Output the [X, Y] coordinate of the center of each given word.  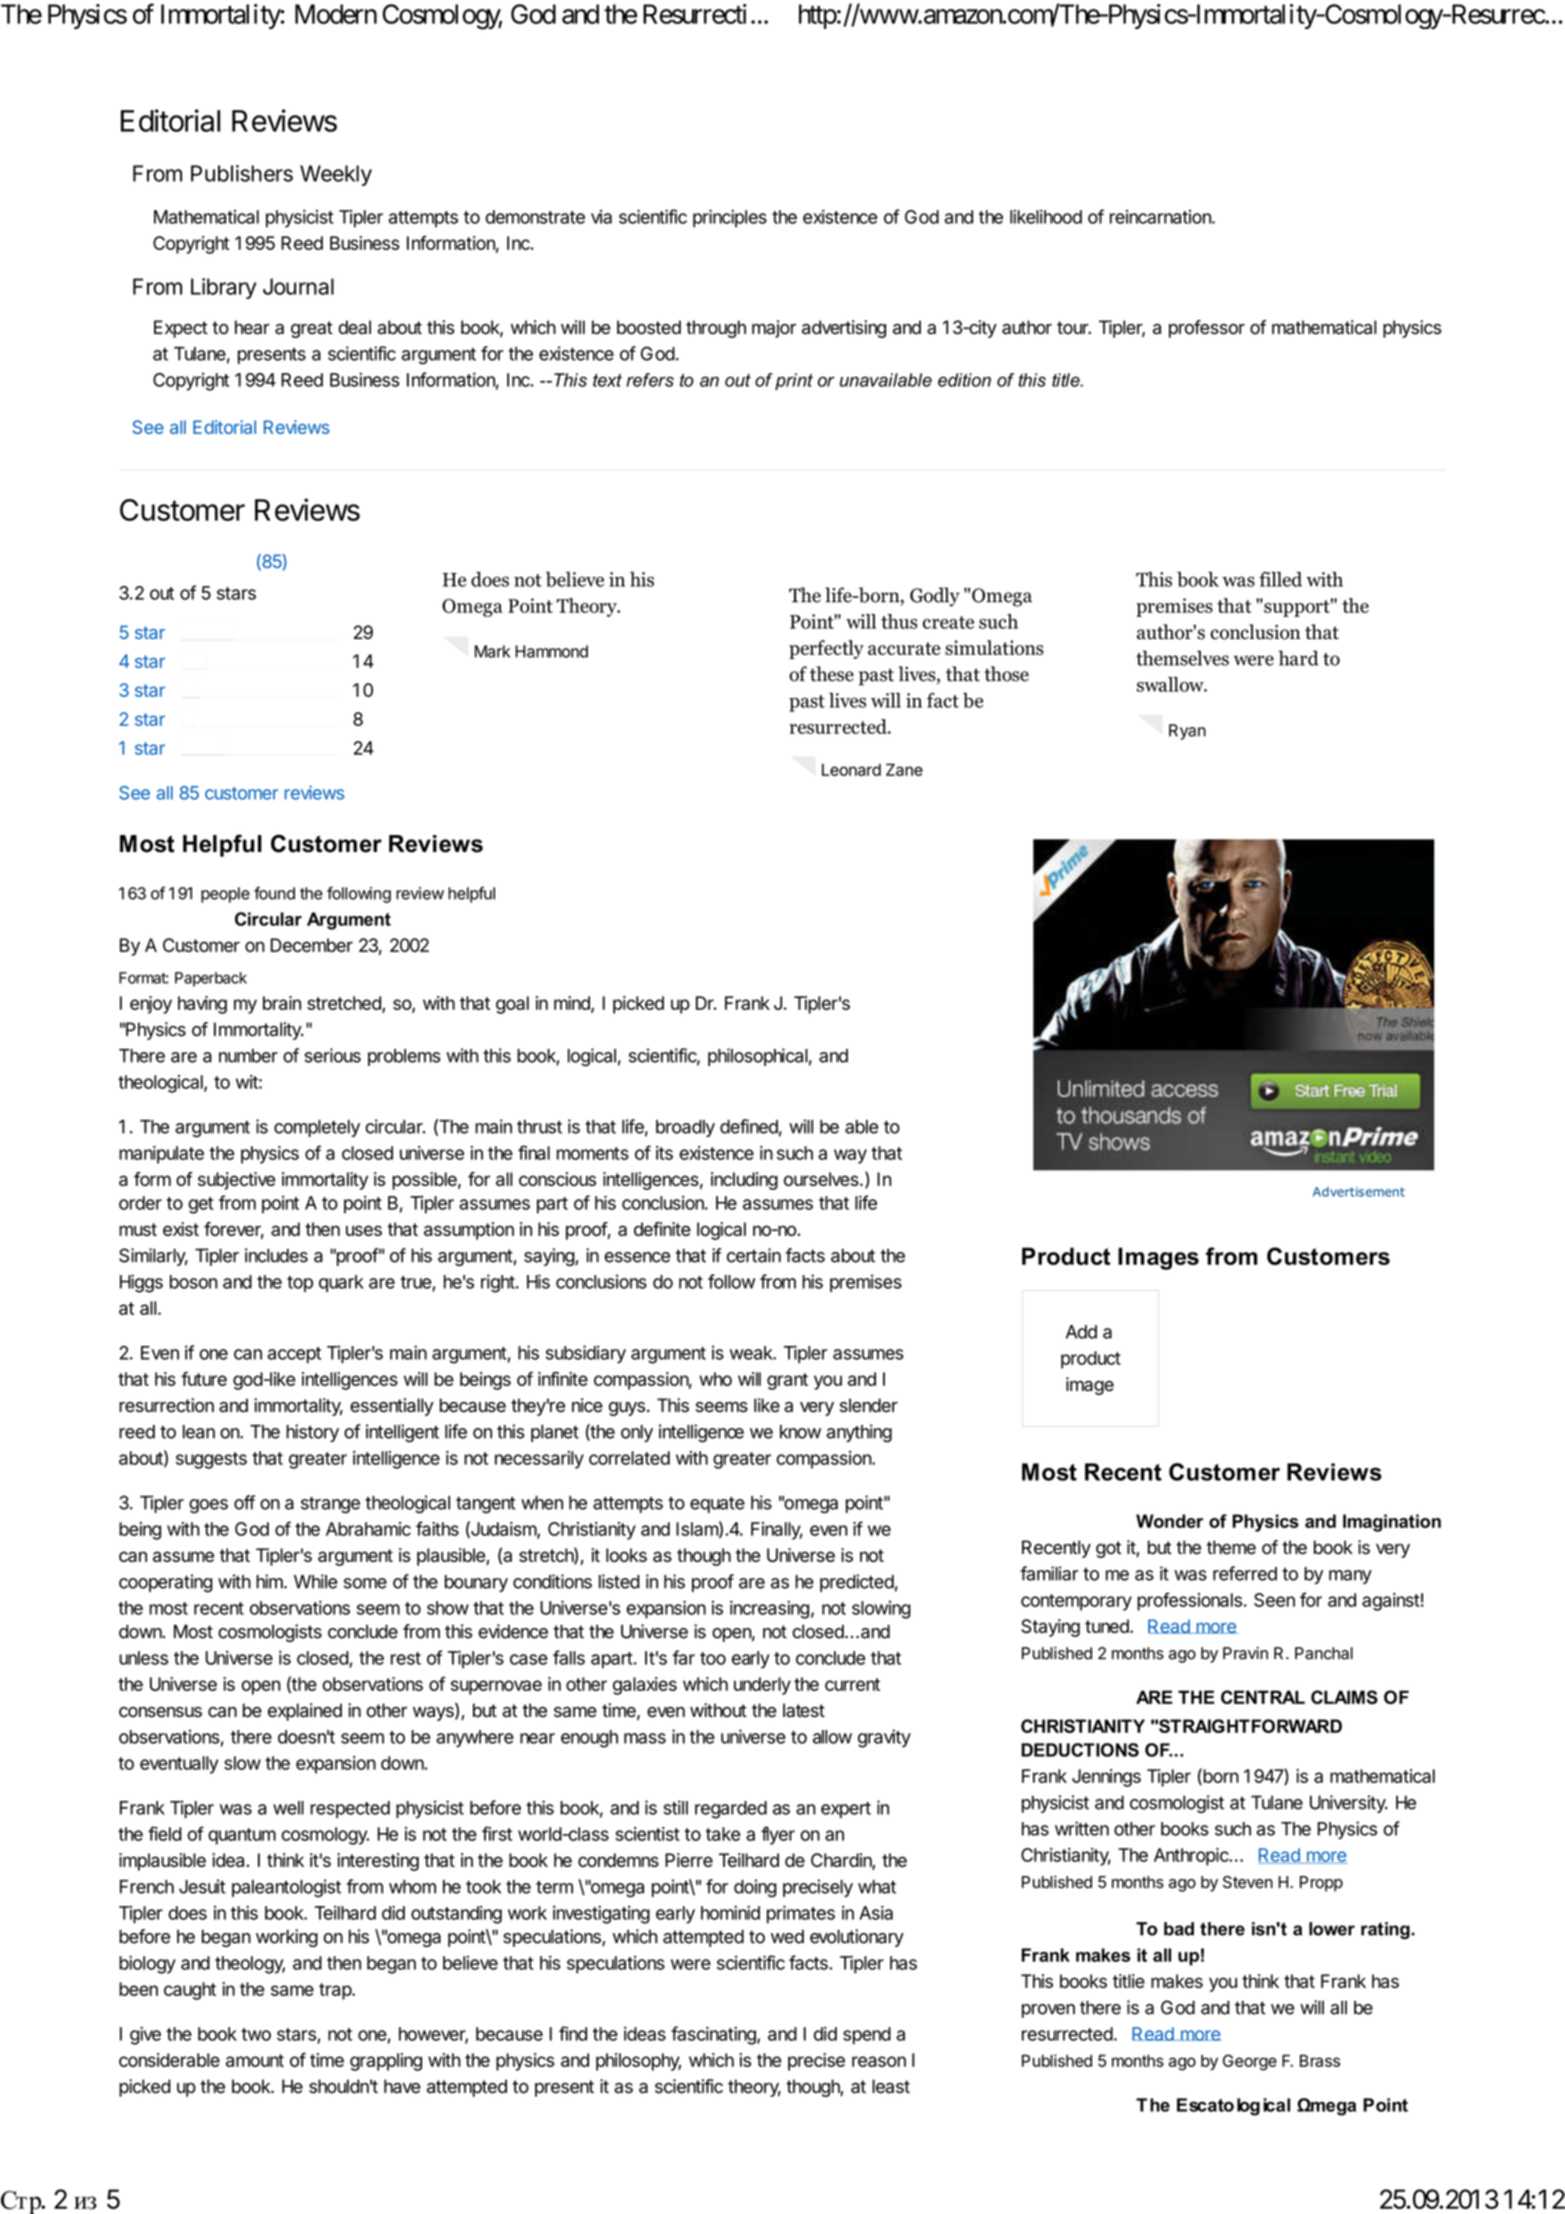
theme [1231, 1547]
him [270, 1581]
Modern [336, 14]
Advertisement [1359, 1192]
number [248, 1056]
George [1250, 2062]
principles [730, 218]
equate [717, 1505]
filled [1280, 579]
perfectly [826, 649]
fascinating [714, 2035]
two [256, 2034]
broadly [685, 1128]
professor [1207, 329]
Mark [492, 651]
